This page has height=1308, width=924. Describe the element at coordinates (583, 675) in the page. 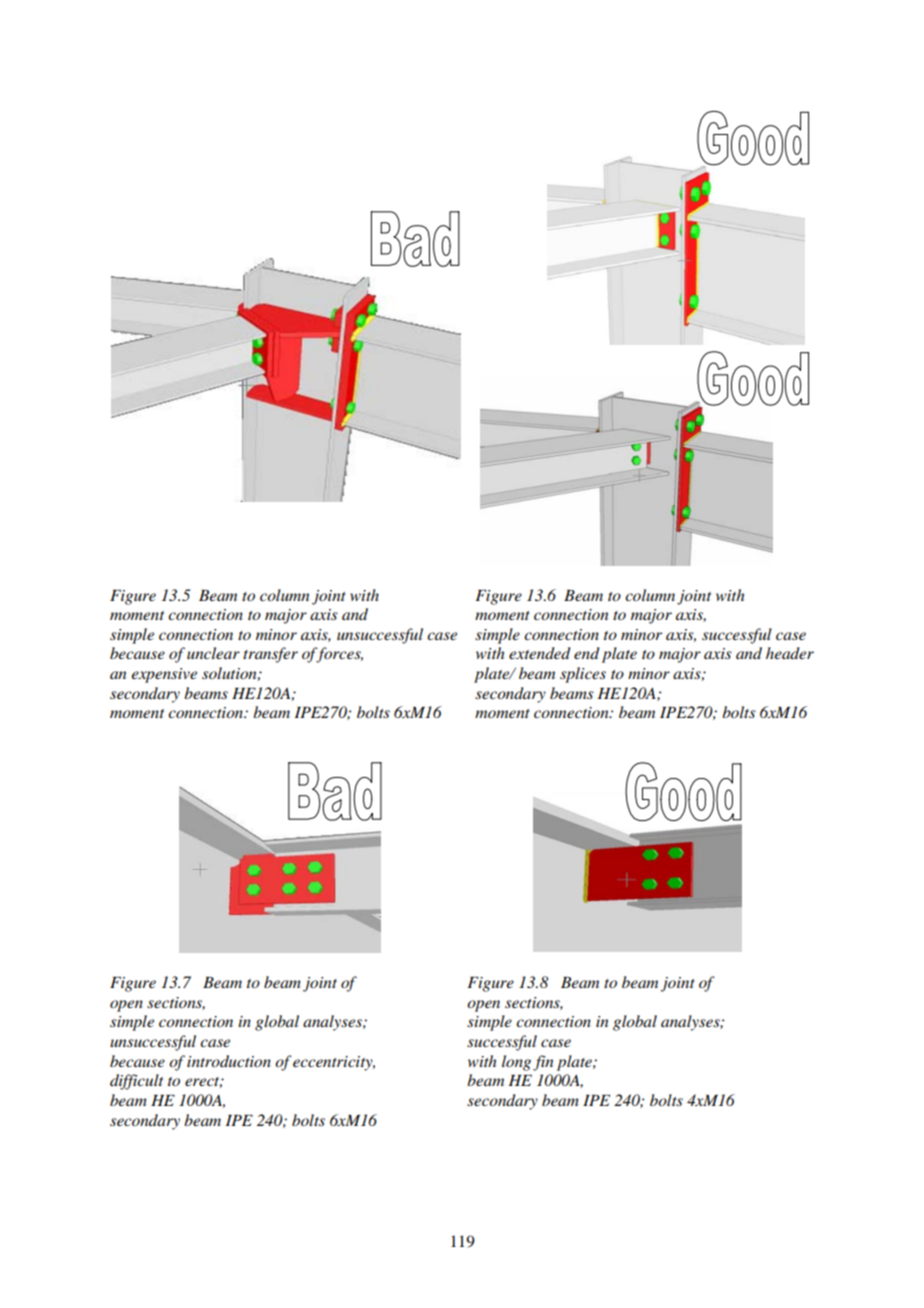

I see `splices` at that location.
